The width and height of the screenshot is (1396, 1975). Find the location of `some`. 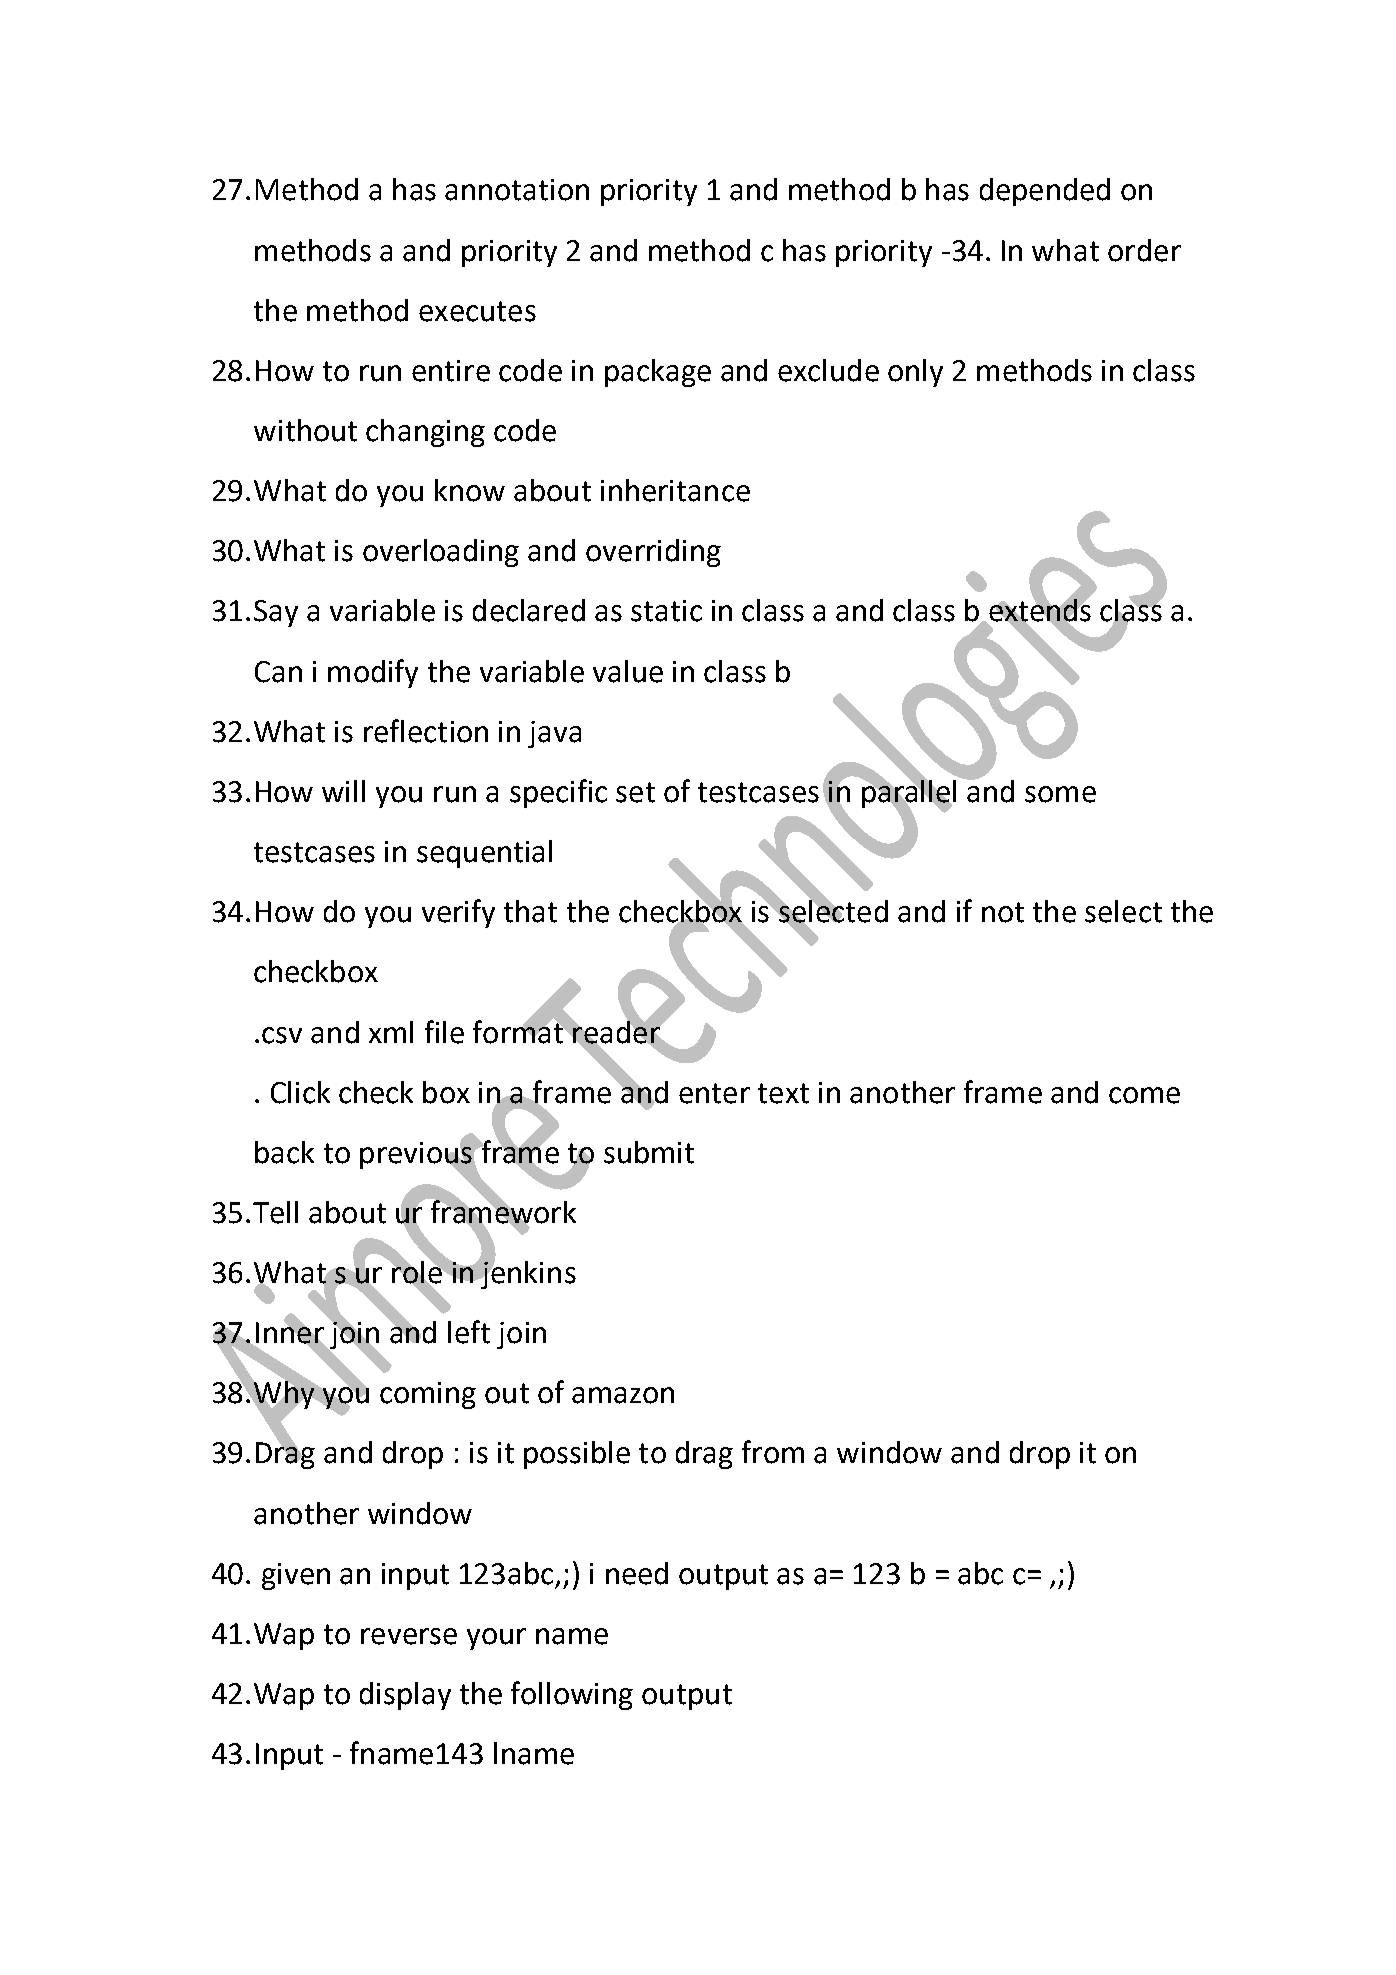

some is located at coordinates (1060, 794).
